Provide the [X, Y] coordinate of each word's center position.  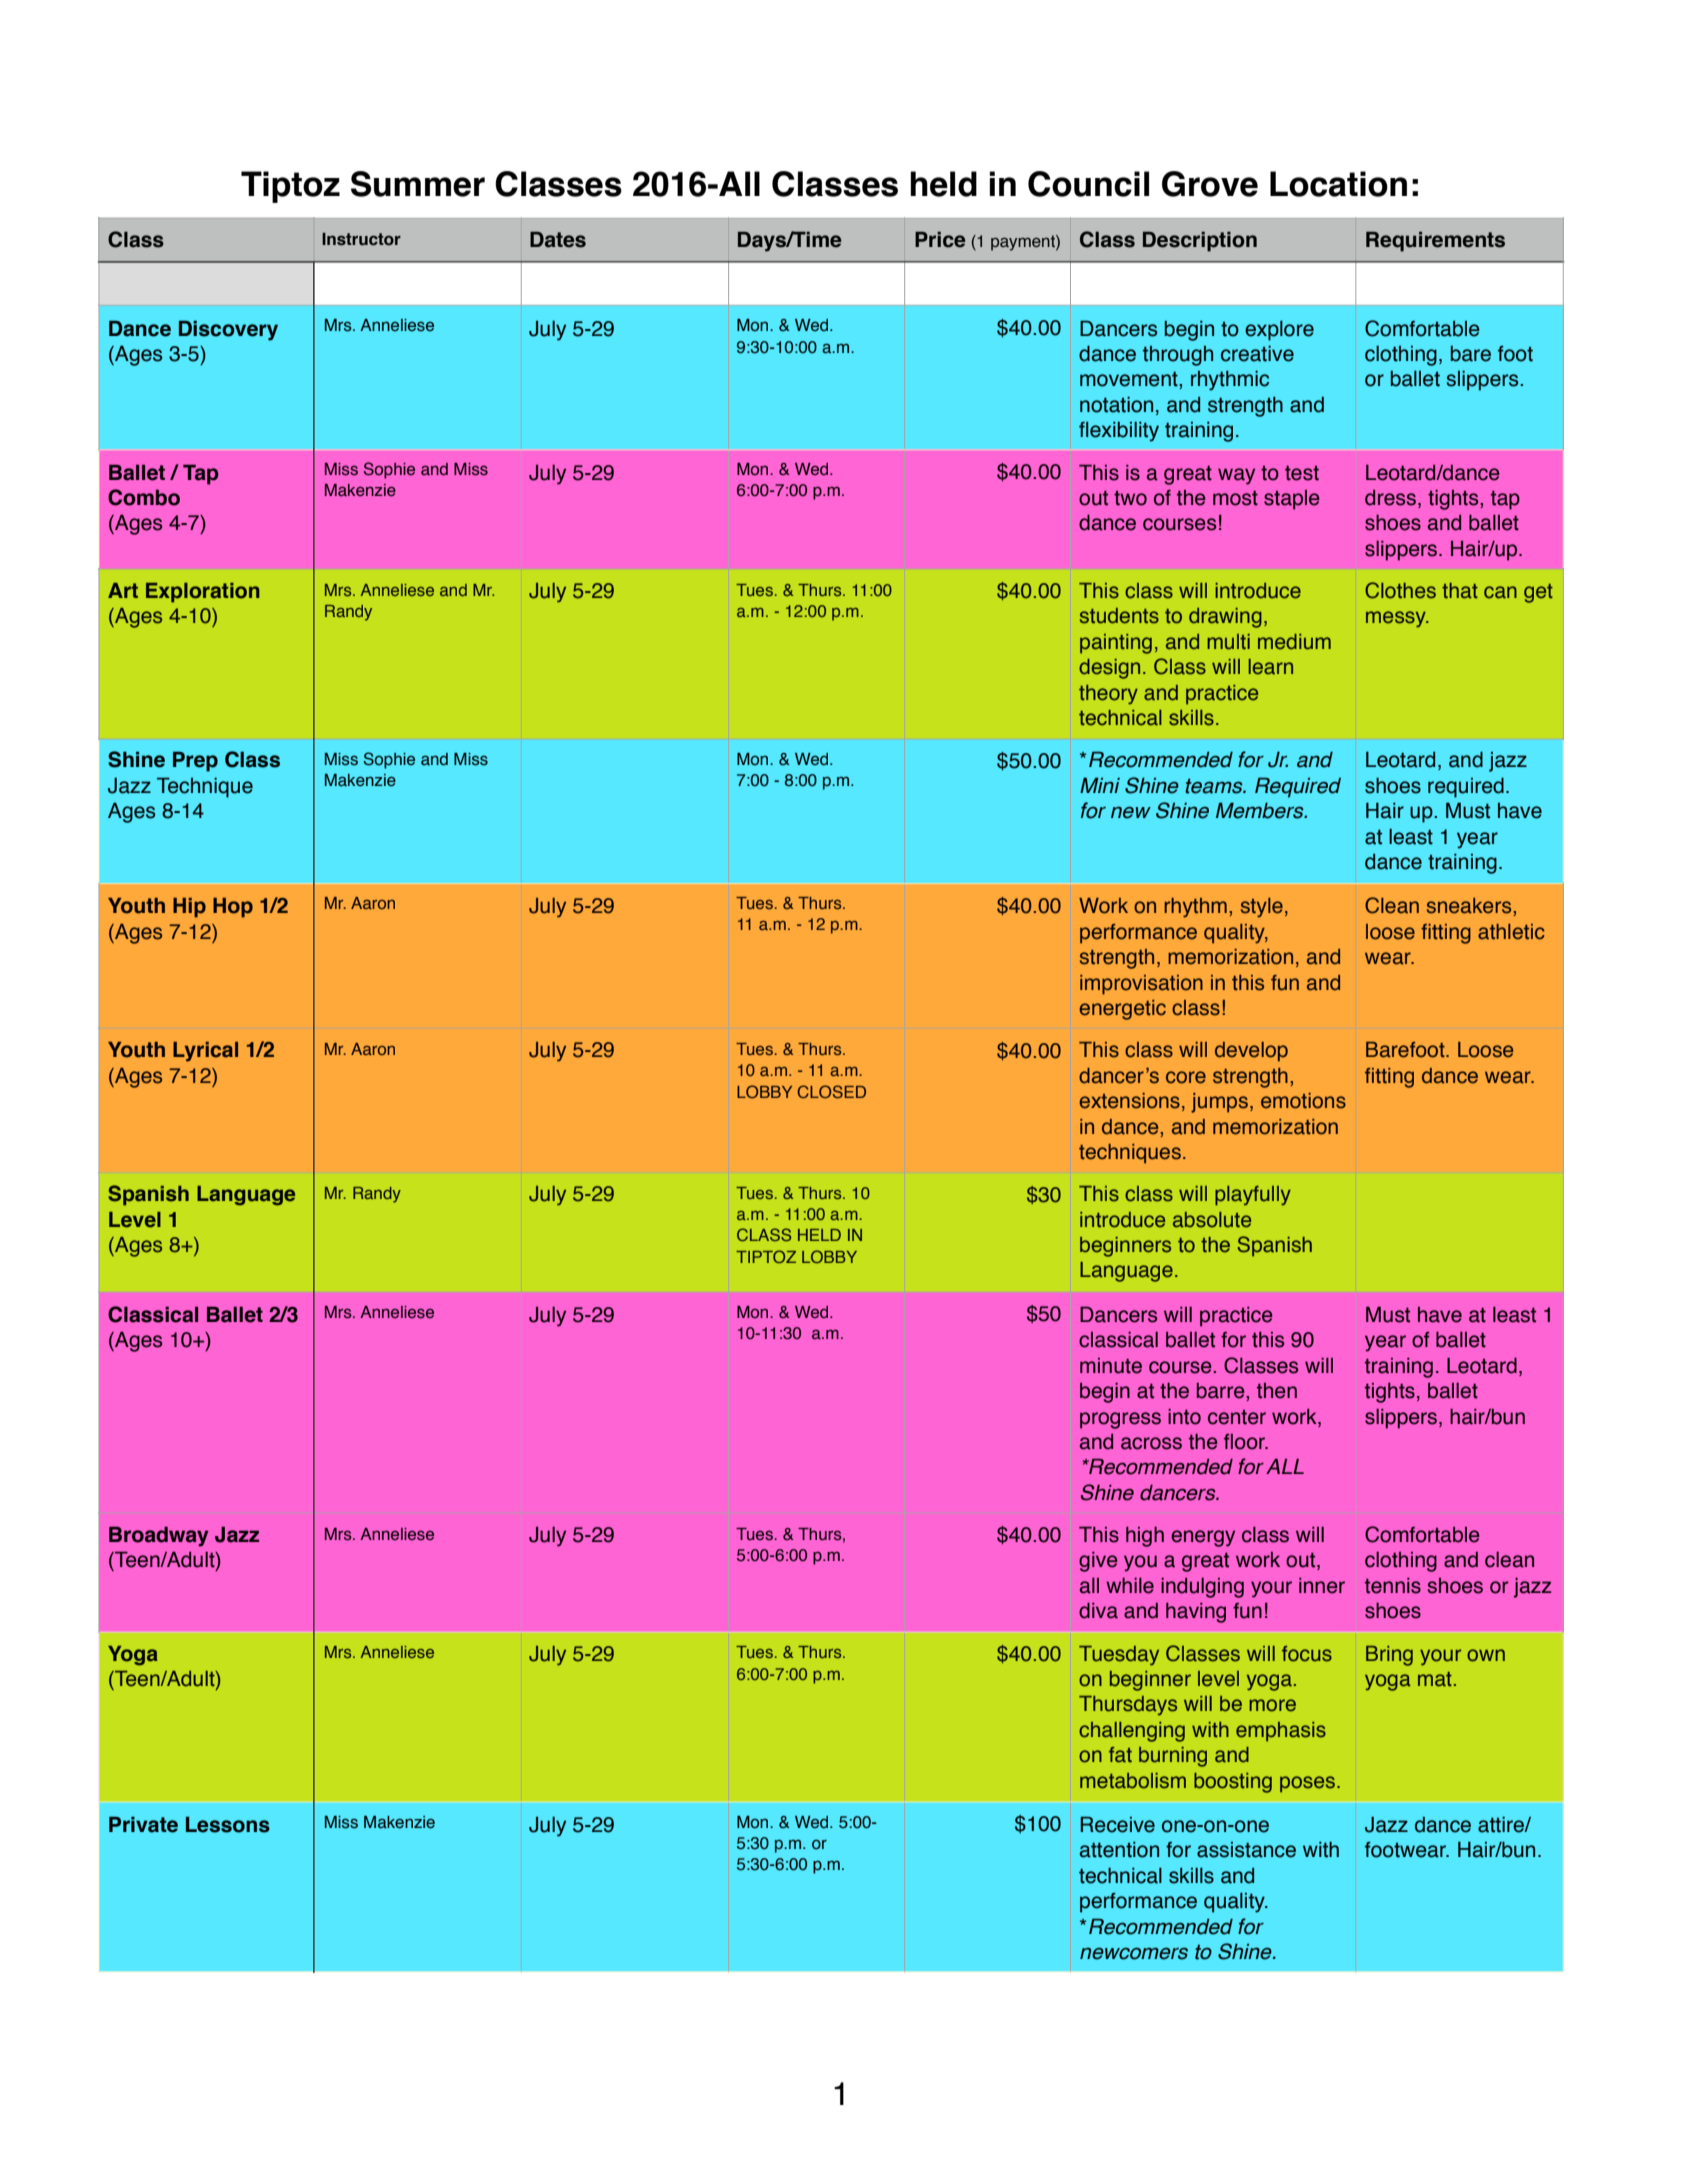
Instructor [361, 239]
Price [940, 239]
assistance [1246, 1850]
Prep [195, 762]
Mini [1100, 785]
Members [1261, 811]
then [1277, 1391]
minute [1111, 1366]
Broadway [158, 1537]
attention [1119, 1850]
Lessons [228, 1825]
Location [1338, 184]
